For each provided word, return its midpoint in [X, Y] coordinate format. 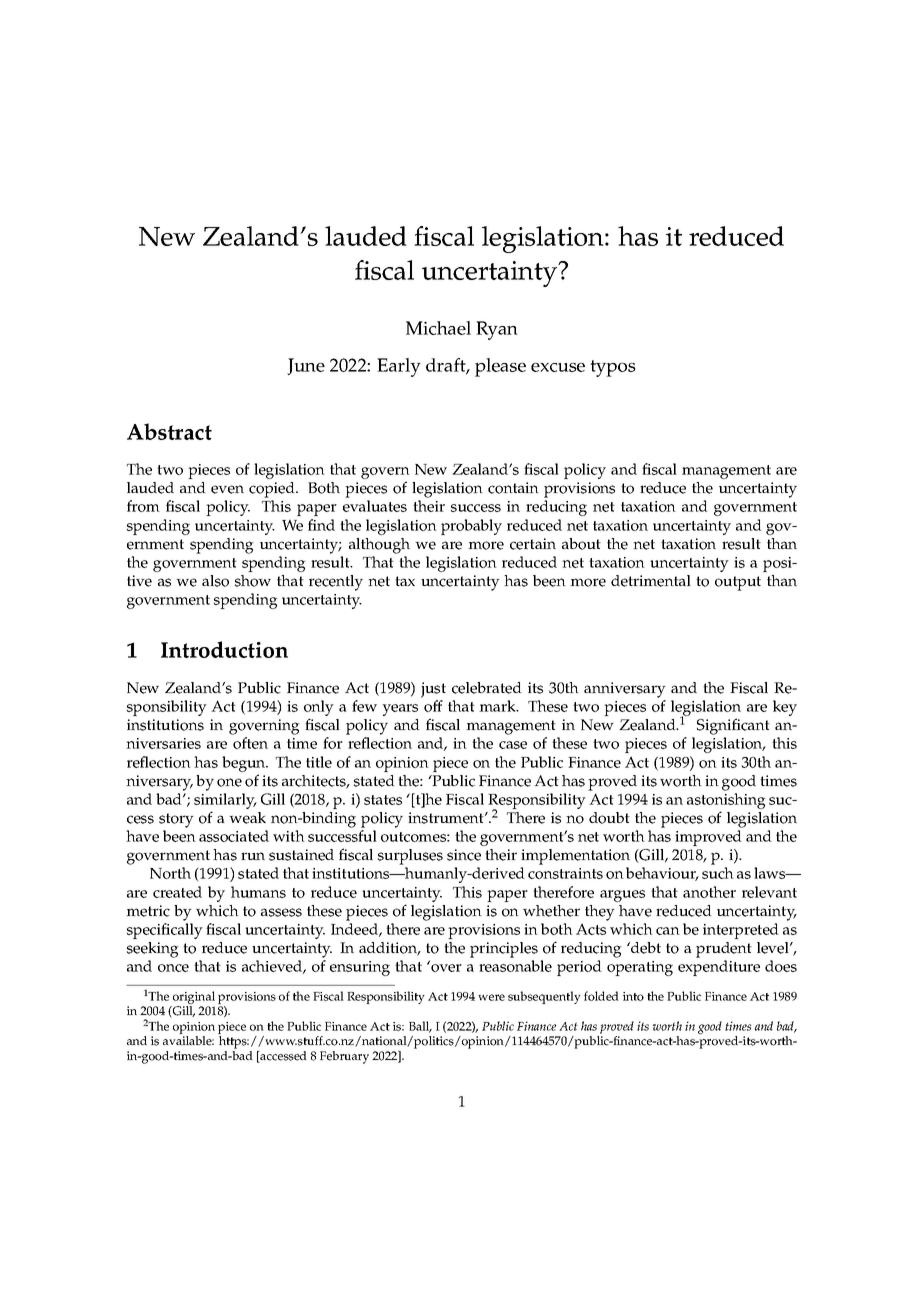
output [738, 583]
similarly [225, 802]
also [215, 581]
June [306, 366]
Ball [420, 1027]
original [193, 999]
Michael [438, 328]
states [383, 800]
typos [613, 368]
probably [471, 527]
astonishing [726, 802]
